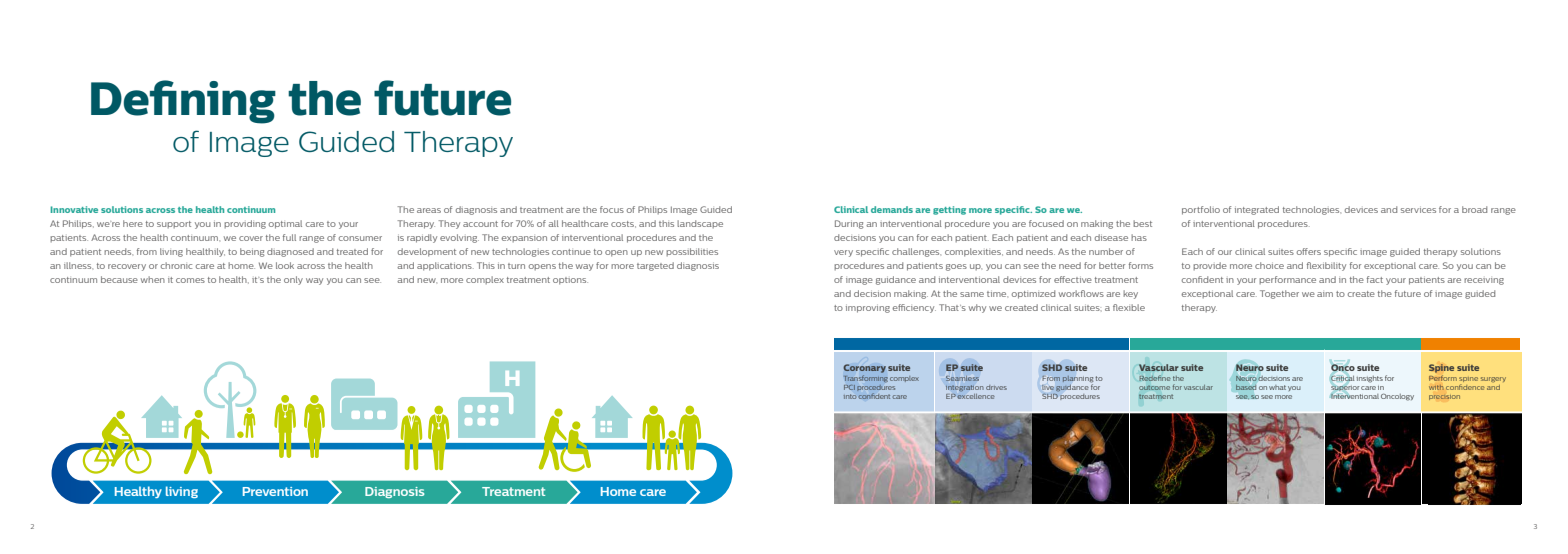 The width and height of the screenshot is (1568, 554). Describe the element at coordinates (1342, 378) in the screenshot. I see `Critical` at that location.
